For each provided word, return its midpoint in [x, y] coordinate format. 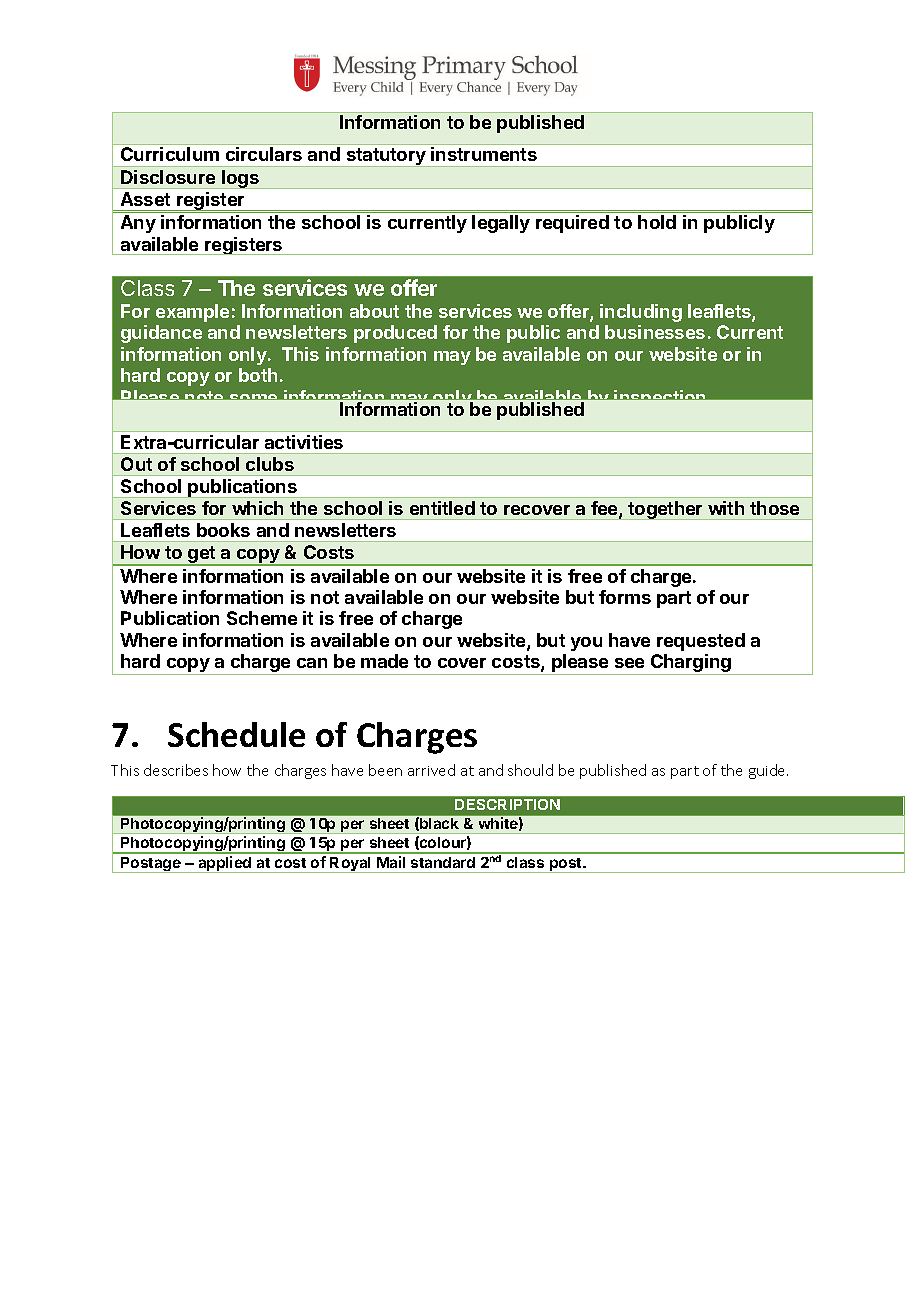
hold [657, 222]
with [726, 508]
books [223, 530]
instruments [484, 154]
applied [225, 864]
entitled [442, 508]
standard [443, 862]
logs [240, 179]
